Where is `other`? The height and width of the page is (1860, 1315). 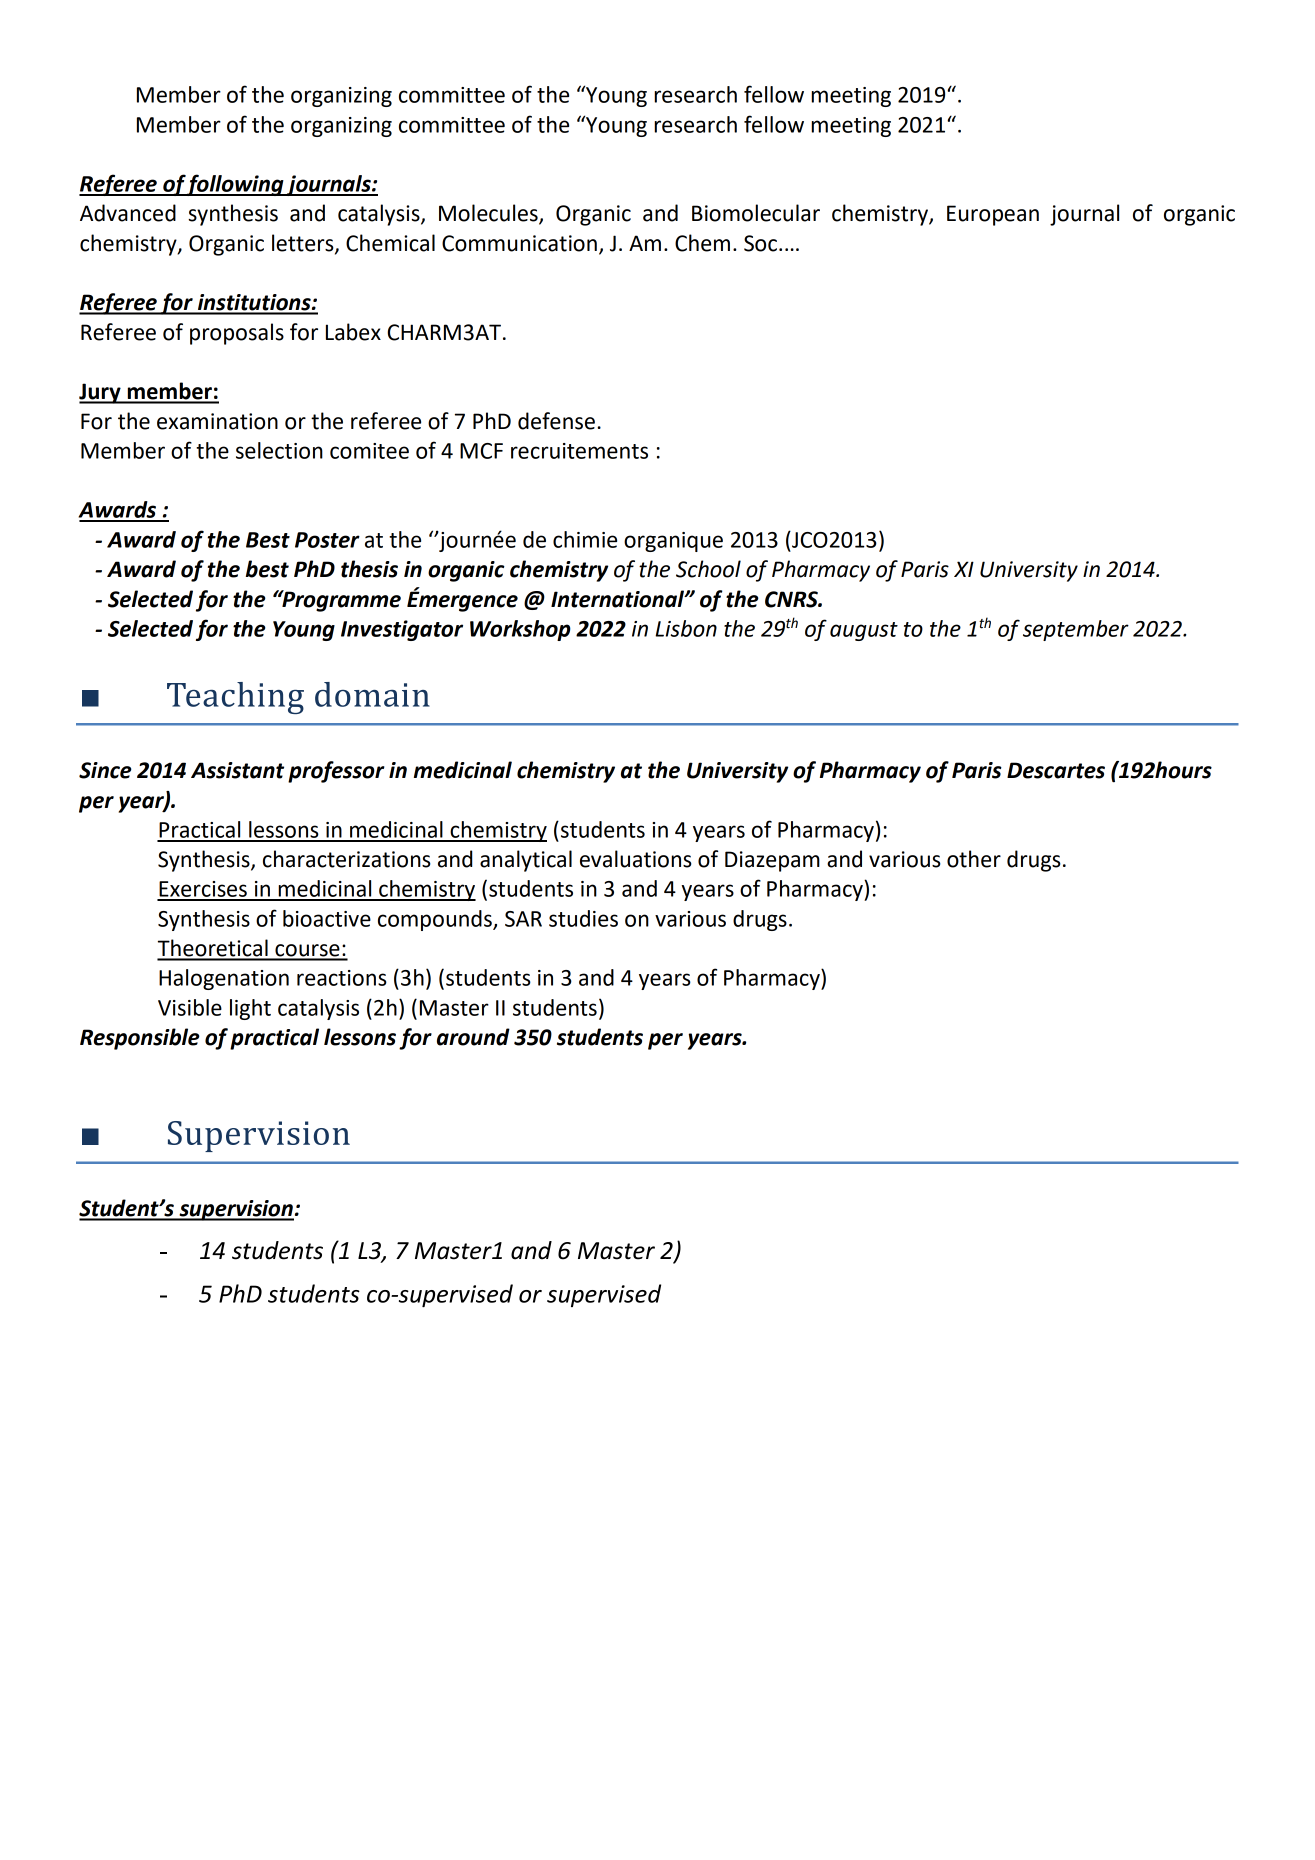 other is located at coordinates (974, 859).
